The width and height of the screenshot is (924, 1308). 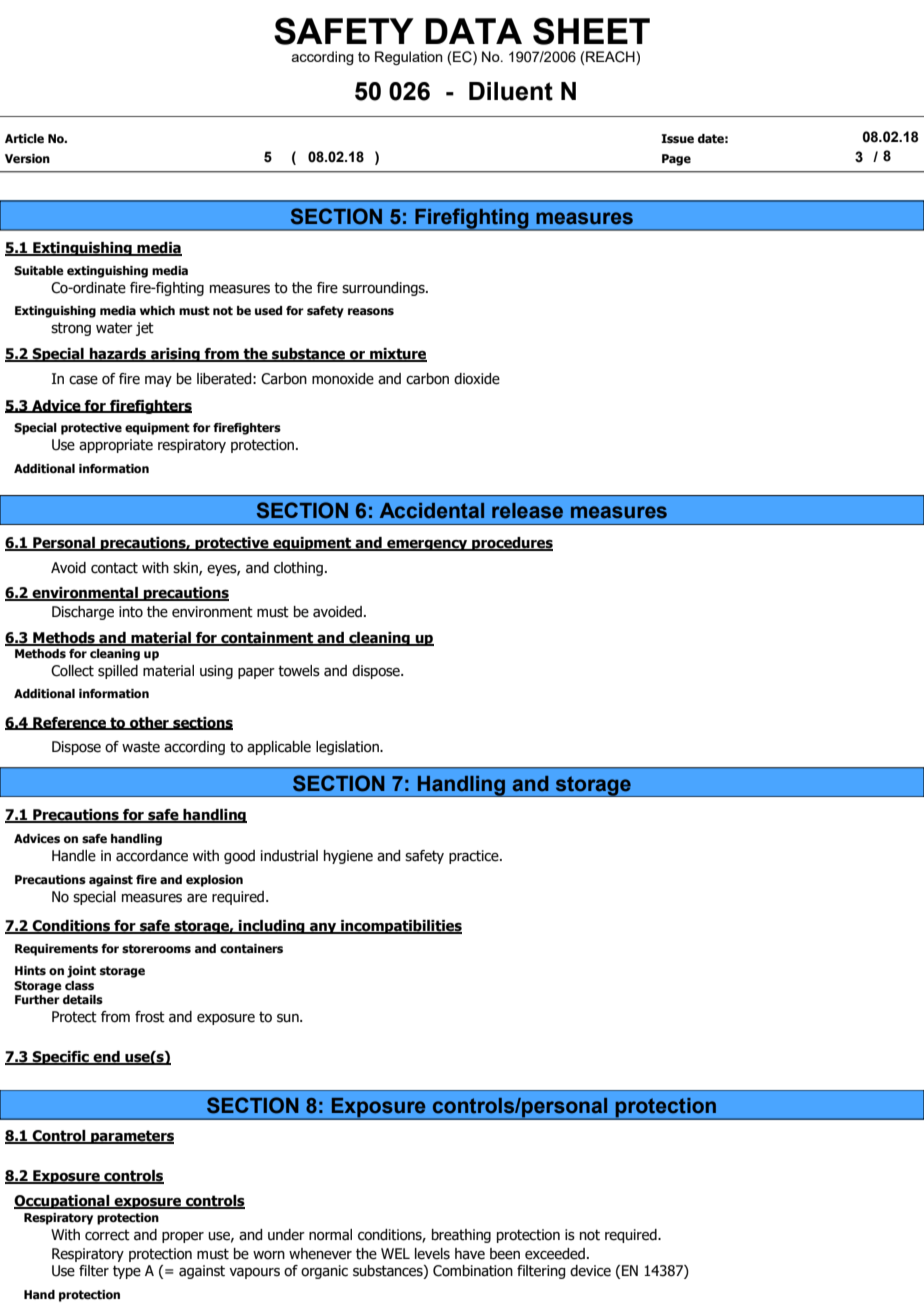 I want to click on REACH, so click(x=611, y=57).
